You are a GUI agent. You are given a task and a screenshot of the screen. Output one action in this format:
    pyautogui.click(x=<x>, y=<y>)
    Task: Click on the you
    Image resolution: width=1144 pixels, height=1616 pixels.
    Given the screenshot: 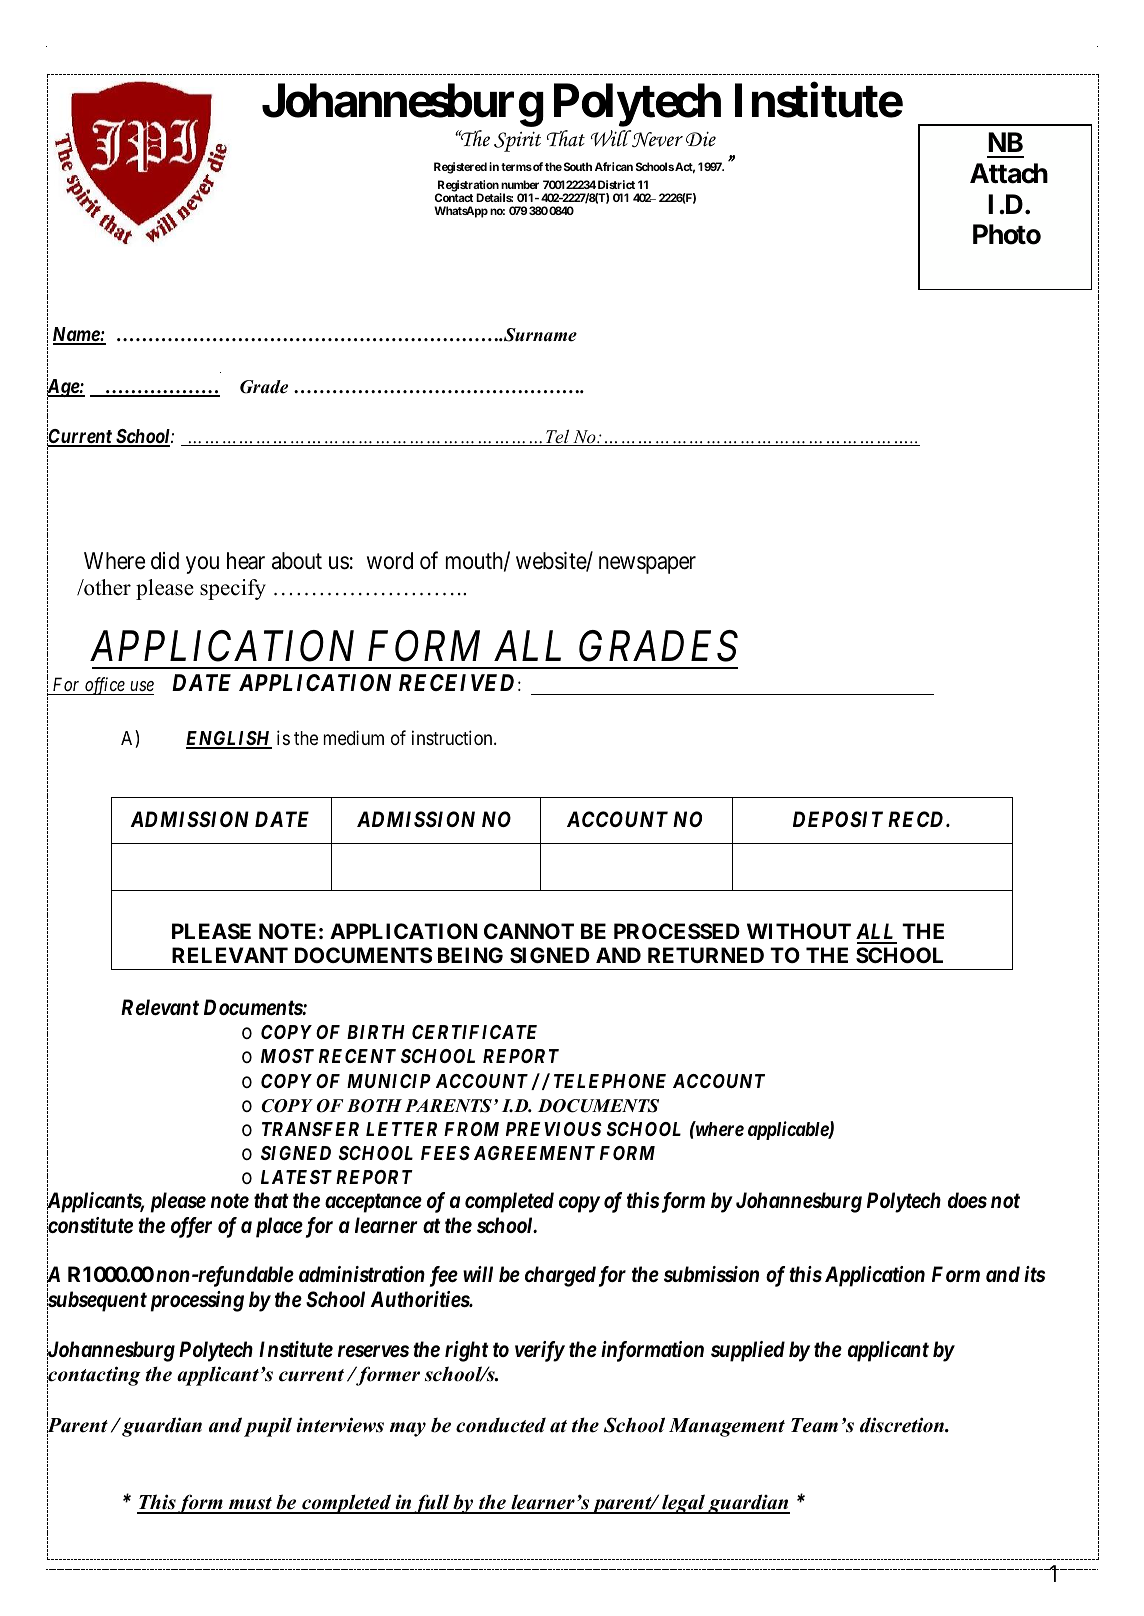 What is the action you would take?
    pyautogui.click(x=202, y=565)
